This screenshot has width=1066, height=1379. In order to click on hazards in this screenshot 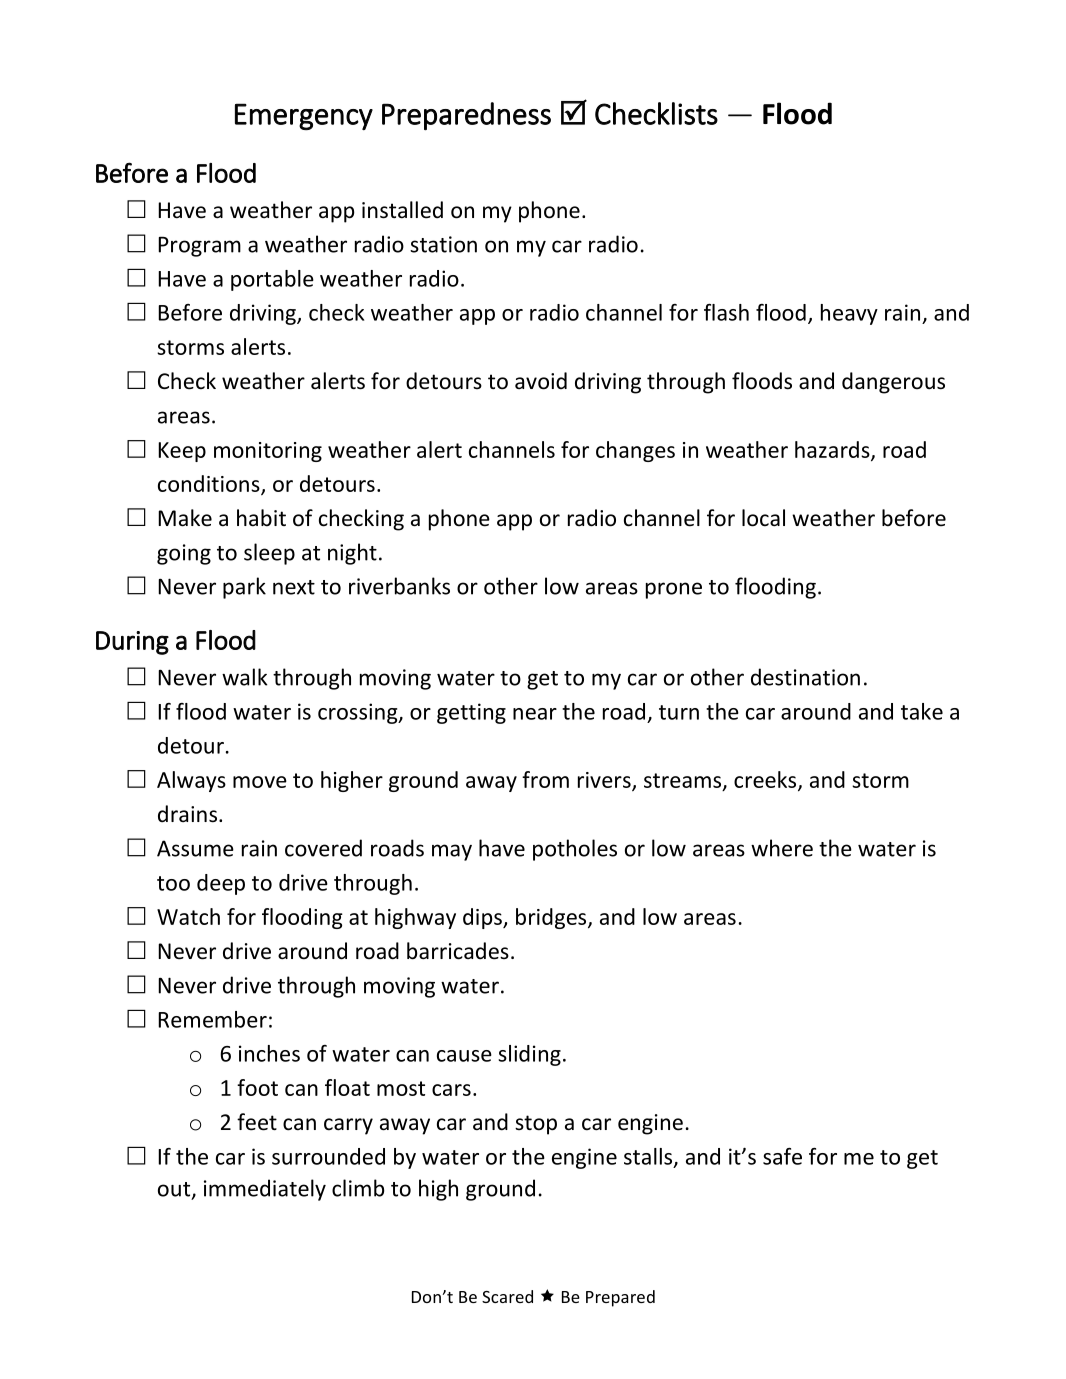, I will do `click(833, 450)`.
